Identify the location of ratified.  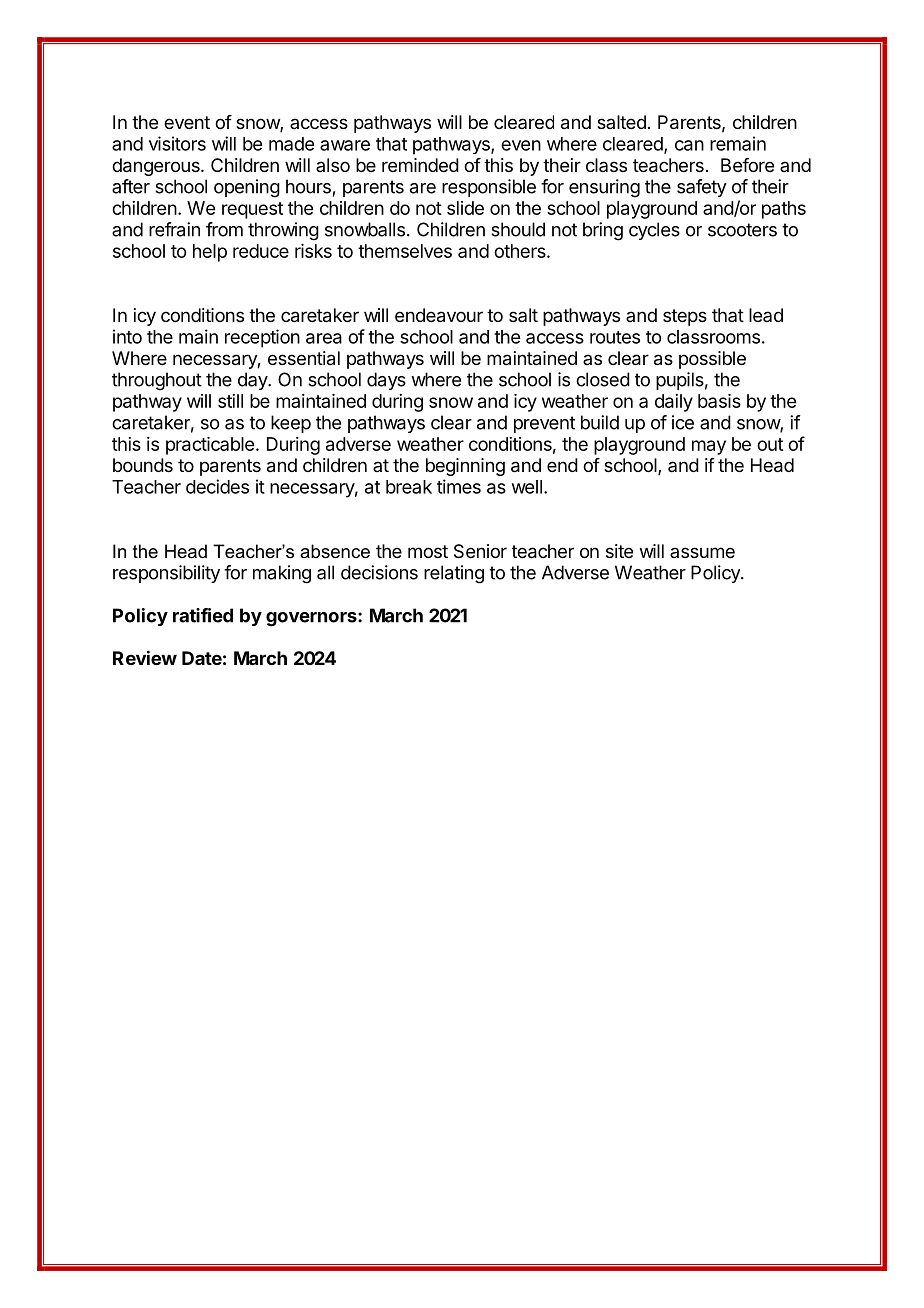
(203, 615).
